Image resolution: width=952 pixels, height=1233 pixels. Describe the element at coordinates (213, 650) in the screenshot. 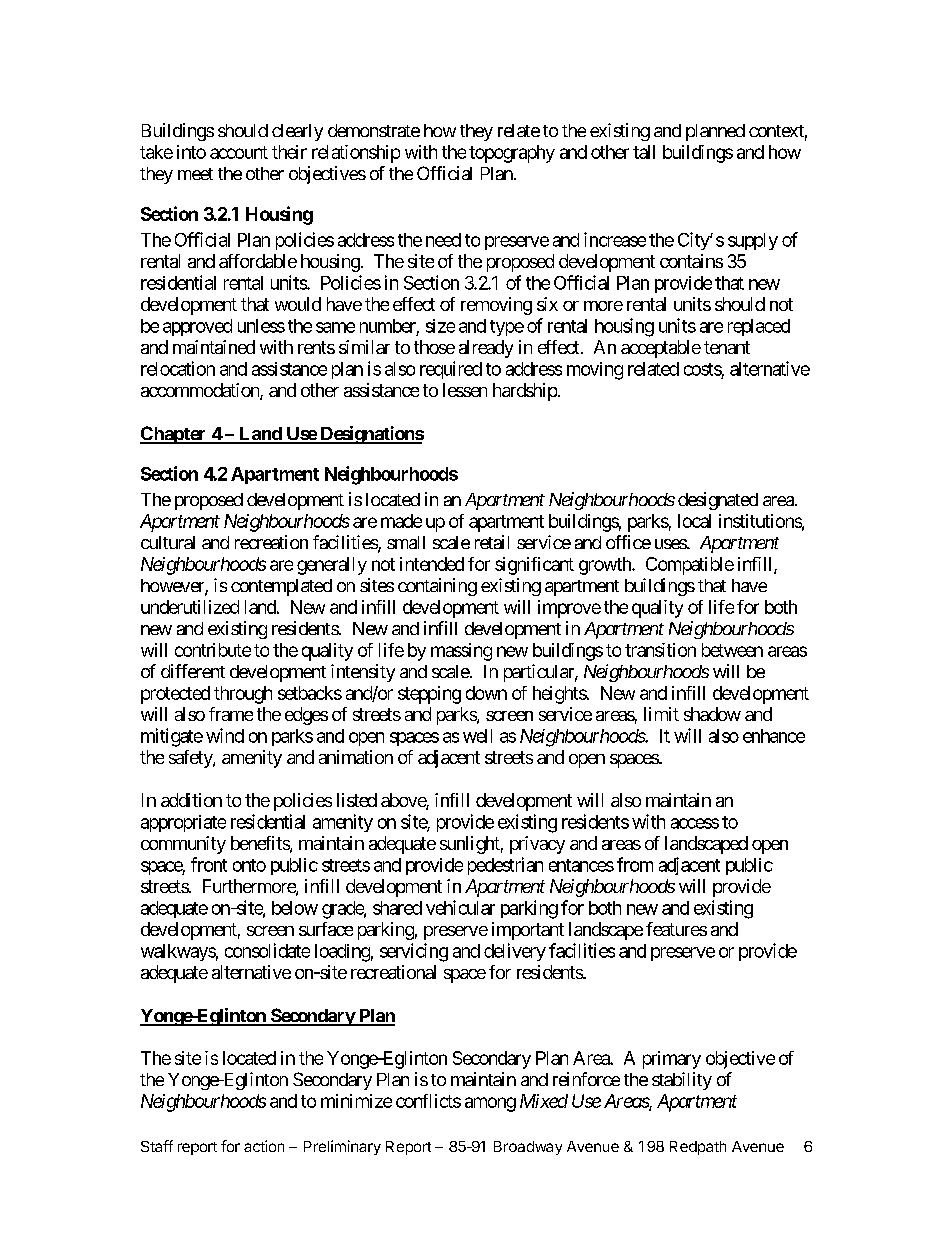

I see `contribute` at that location.
